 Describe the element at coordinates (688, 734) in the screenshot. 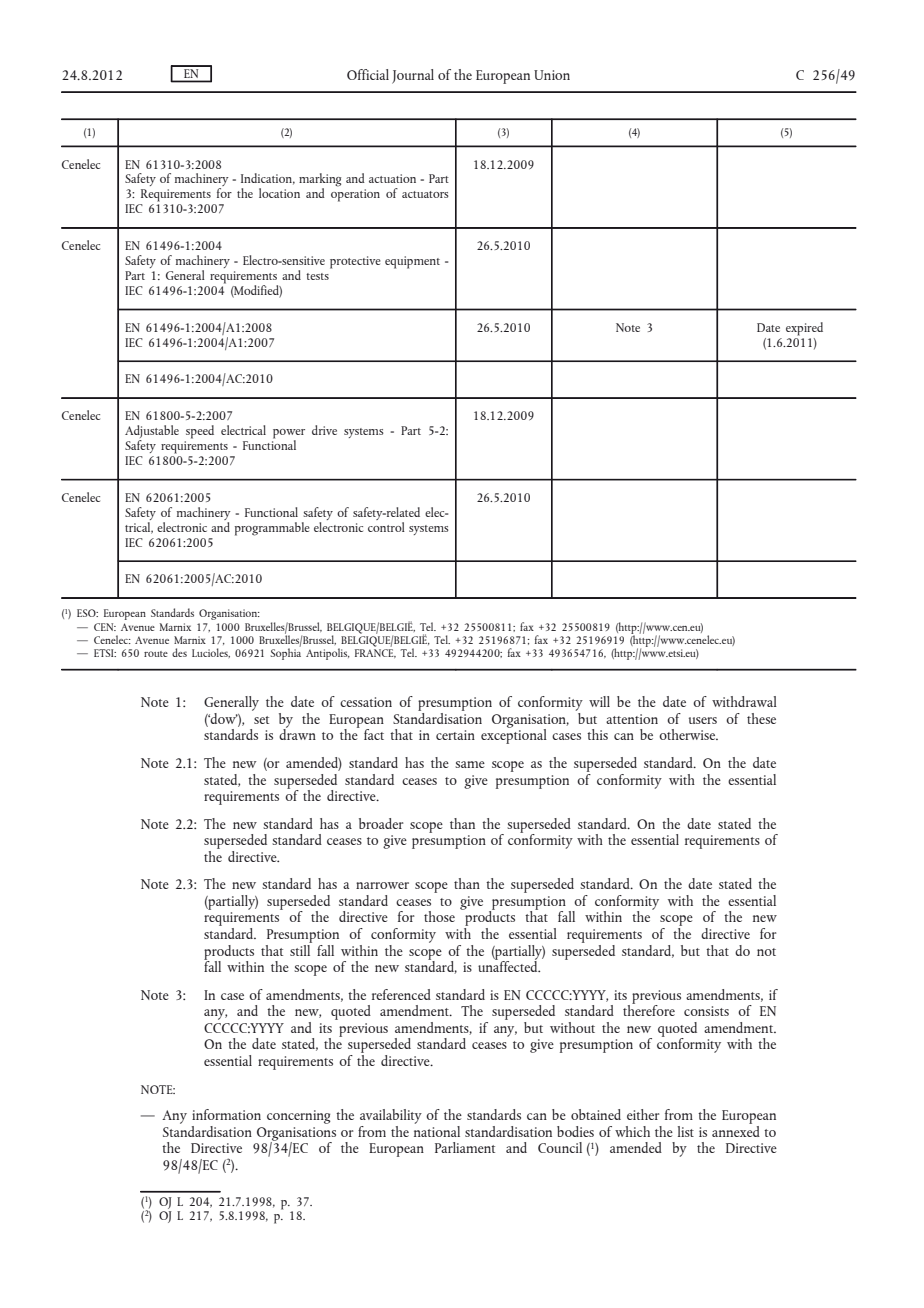

I see `otherwise` at that location.
